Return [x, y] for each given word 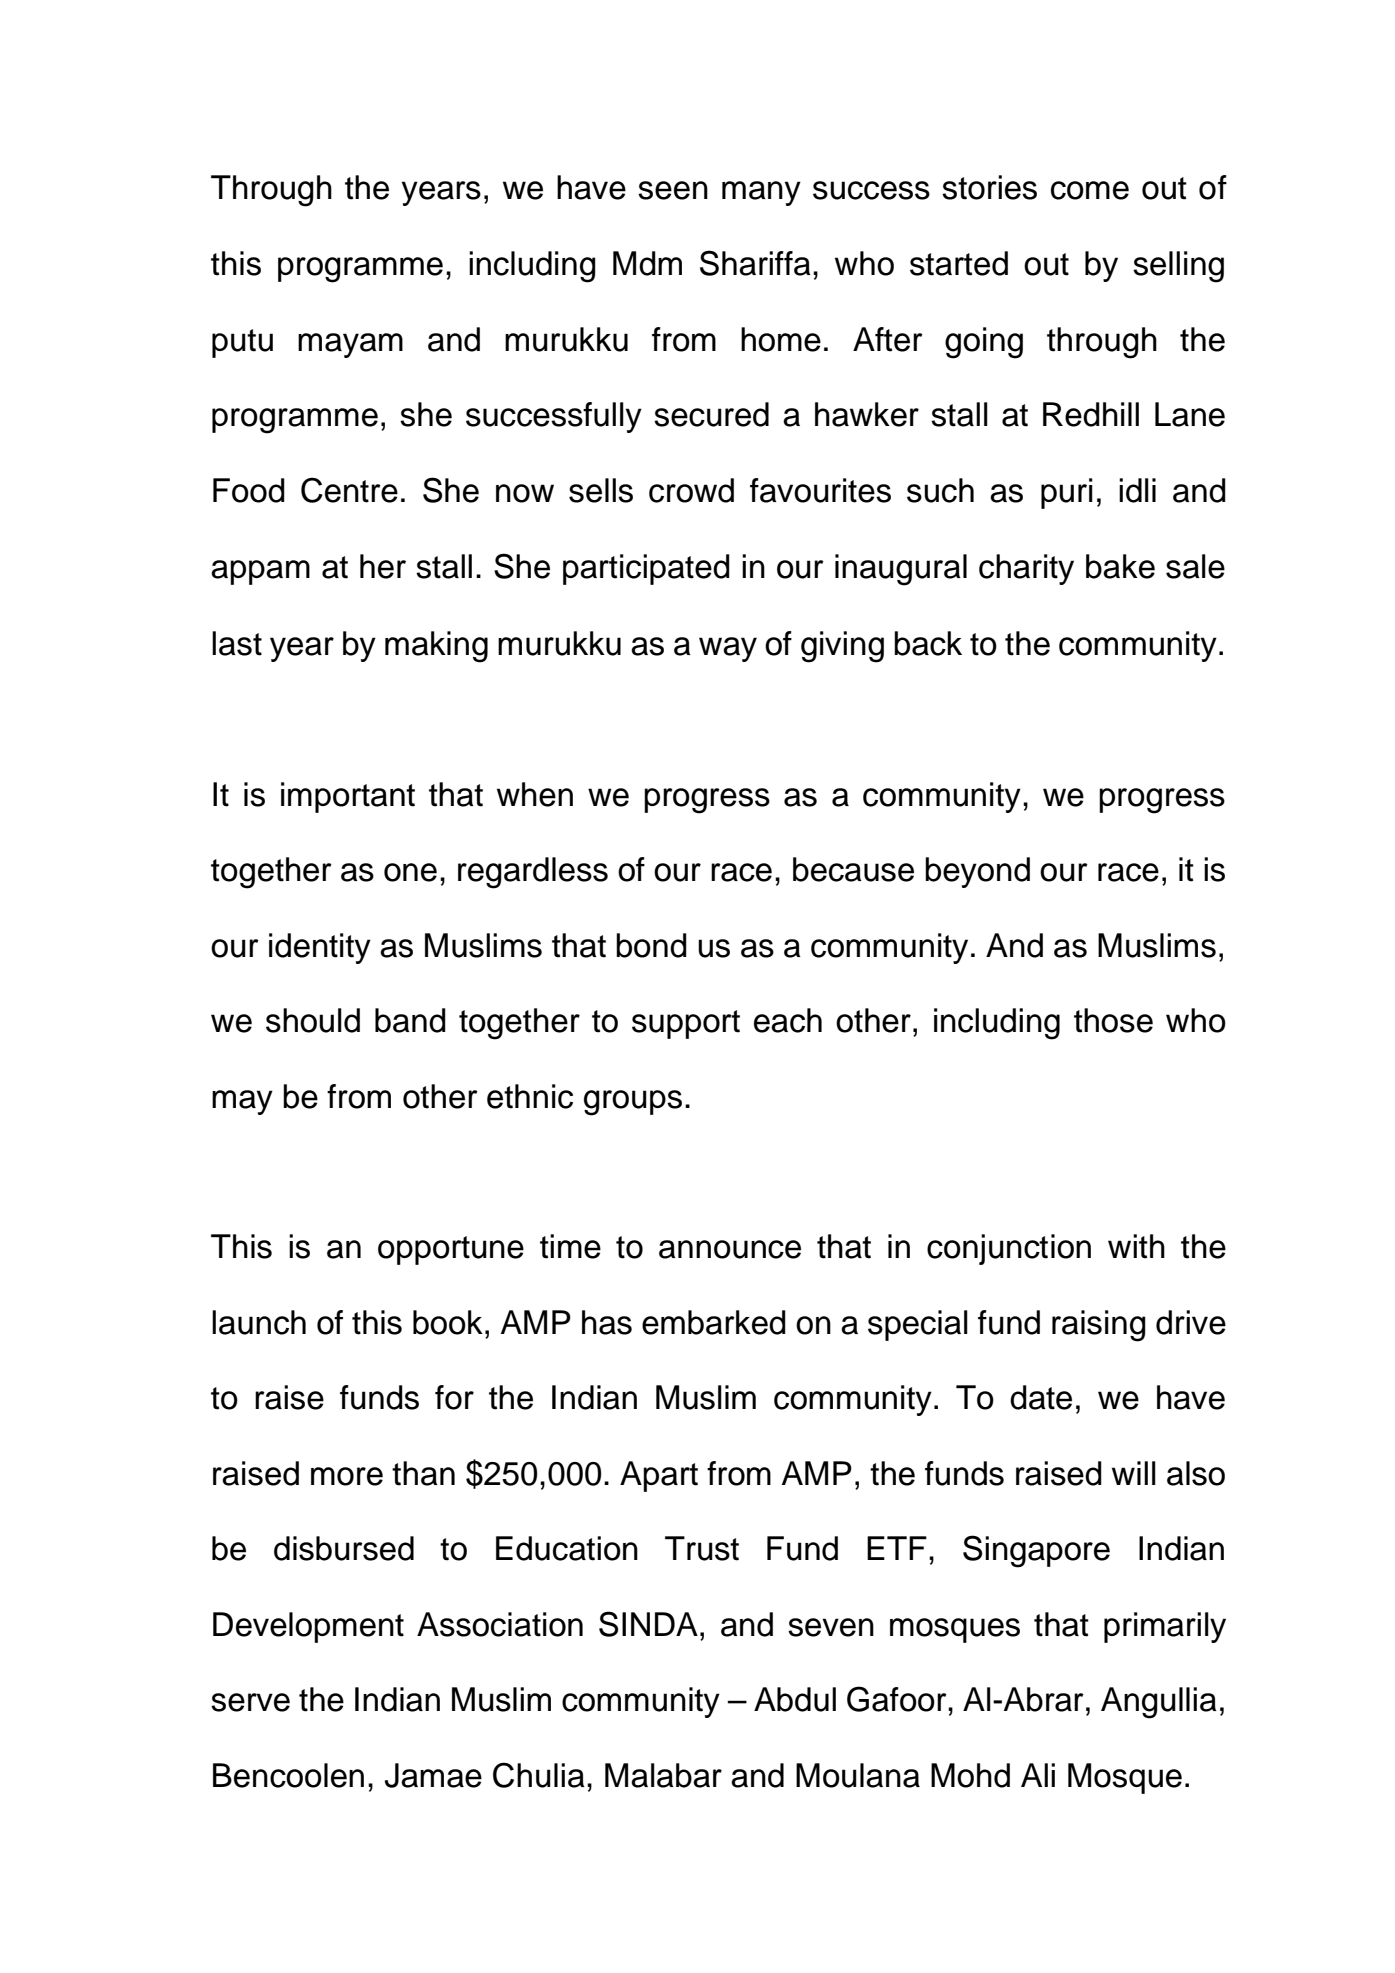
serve [250, 1702]
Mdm [647, 263]
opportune [451, 1250]
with [1136, 1246]
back [928, 643]
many [761, 193]
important [348, 797]
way [728, 649]
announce [730, 1249]
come [1090, 190]
